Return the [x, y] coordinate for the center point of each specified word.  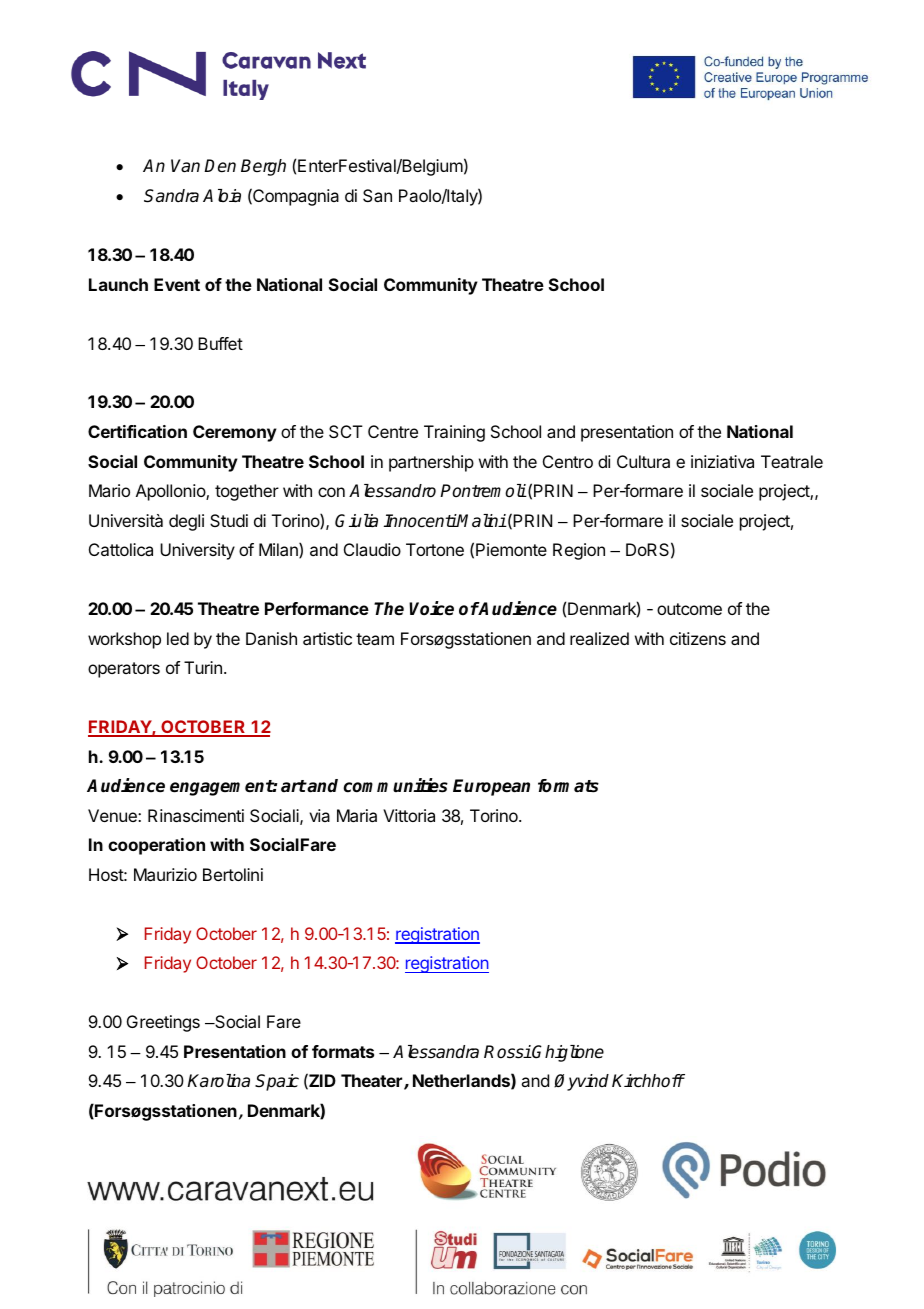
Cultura [643, 461]
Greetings [163, 1023]
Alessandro [392, 491]
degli [186, 522]
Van [185, 166]
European [491, 787]
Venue [113, 815]
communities [395, 785]
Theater [373, 1082]
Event [177, 284]
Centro [568, 461]
